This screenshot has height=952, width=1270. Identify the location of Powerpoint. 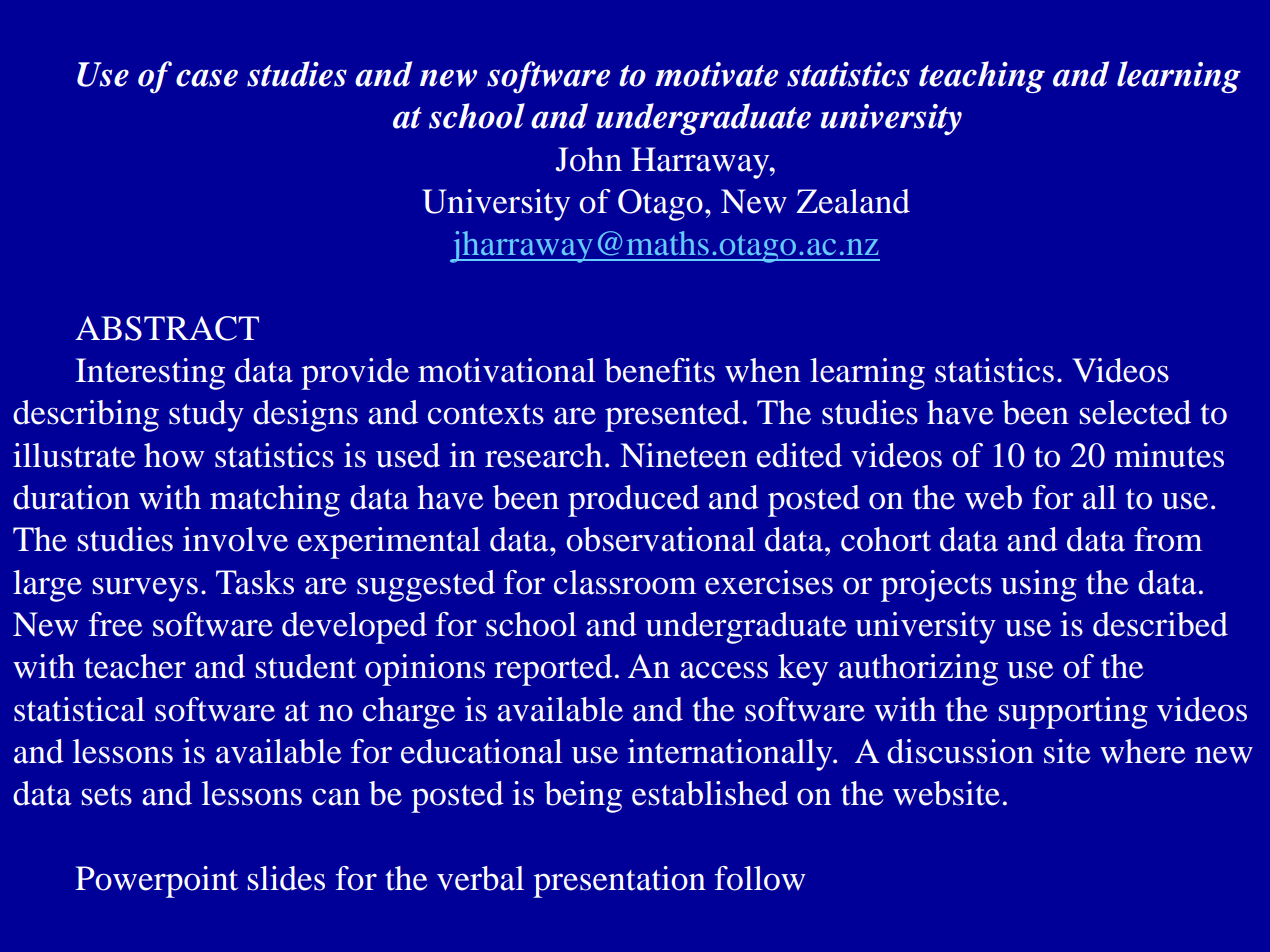
(156, 882).
